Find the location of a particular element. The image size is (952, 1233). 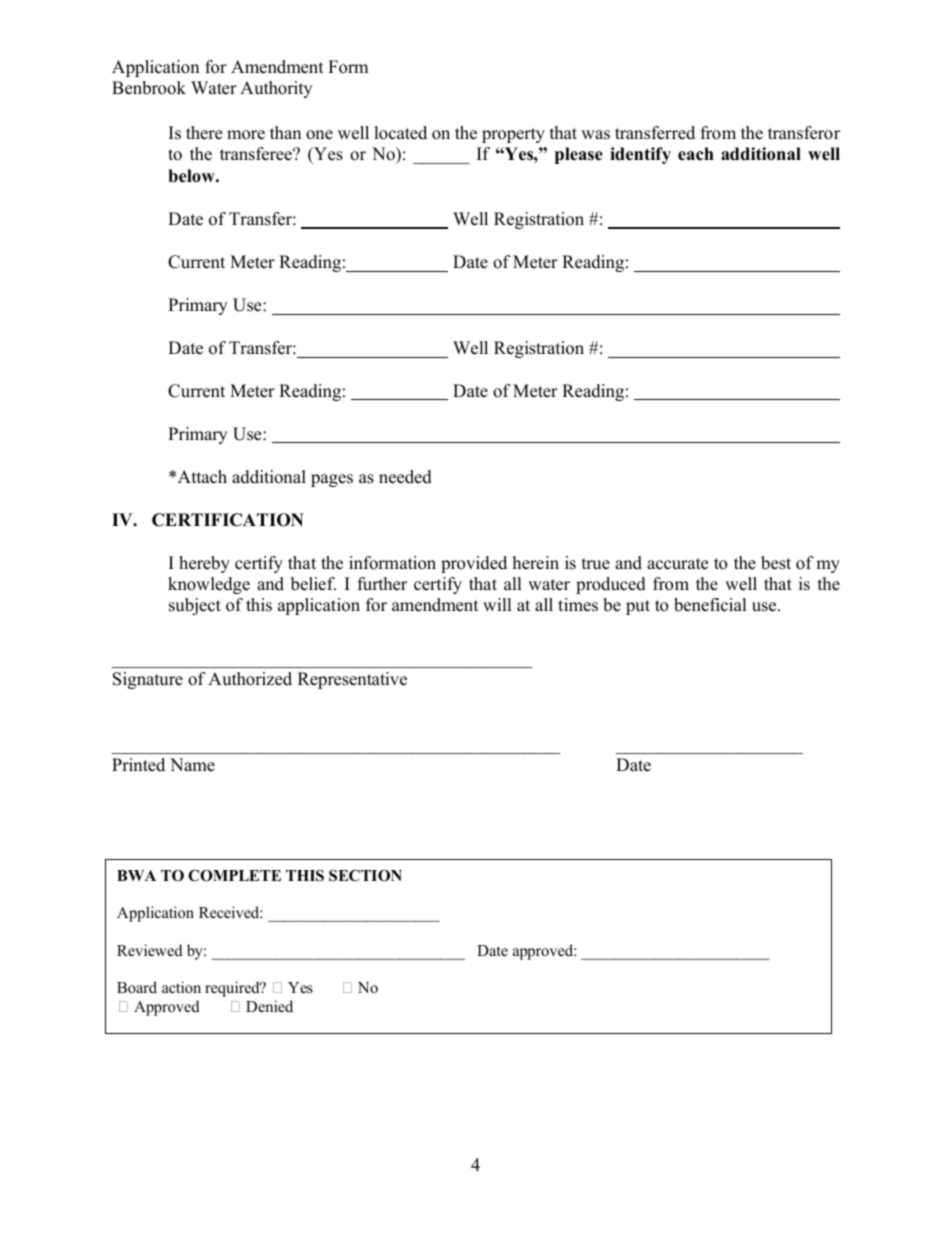

SECTION is located at coordinates (365, 876).
